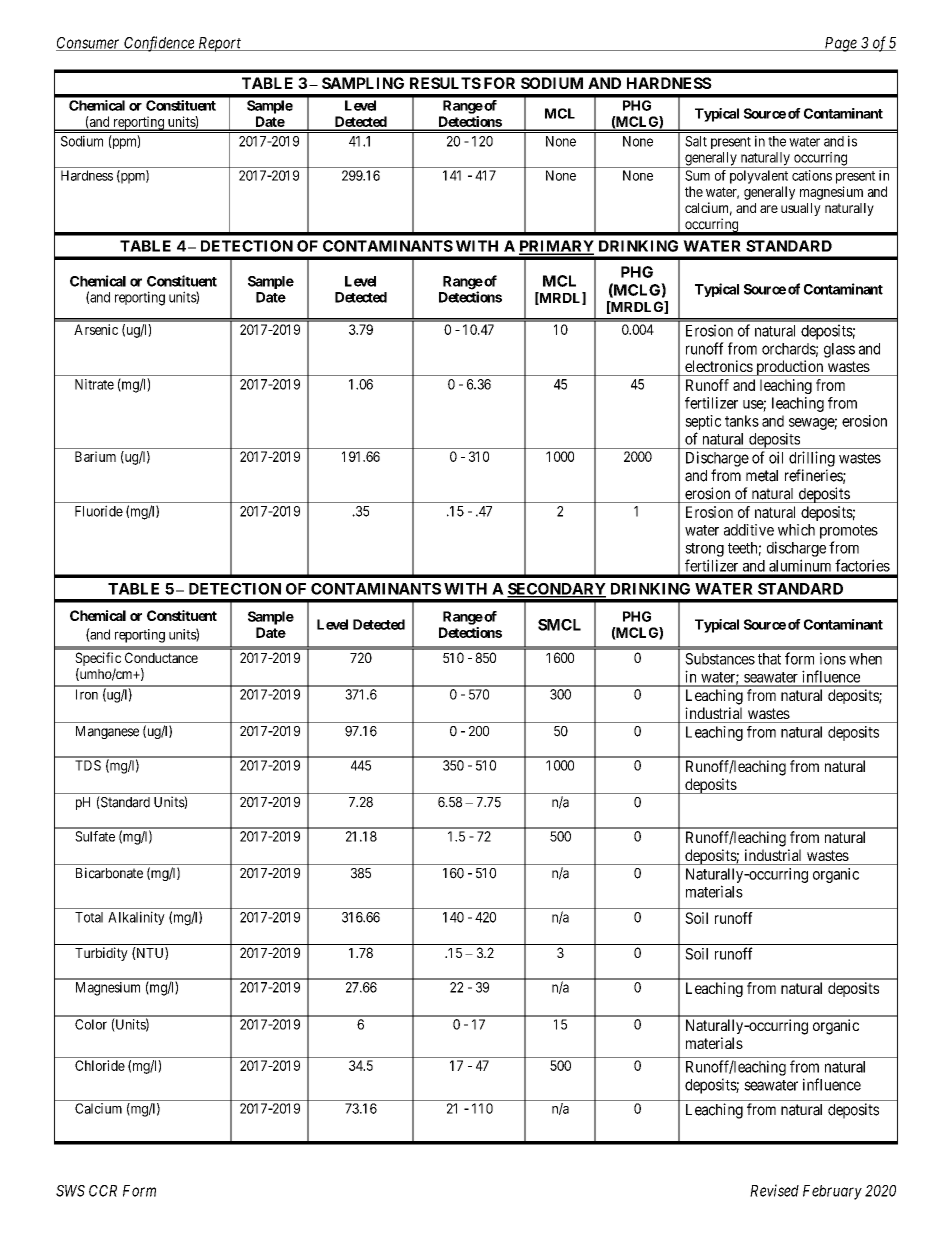  I want to click on that, so click(769, 659).
